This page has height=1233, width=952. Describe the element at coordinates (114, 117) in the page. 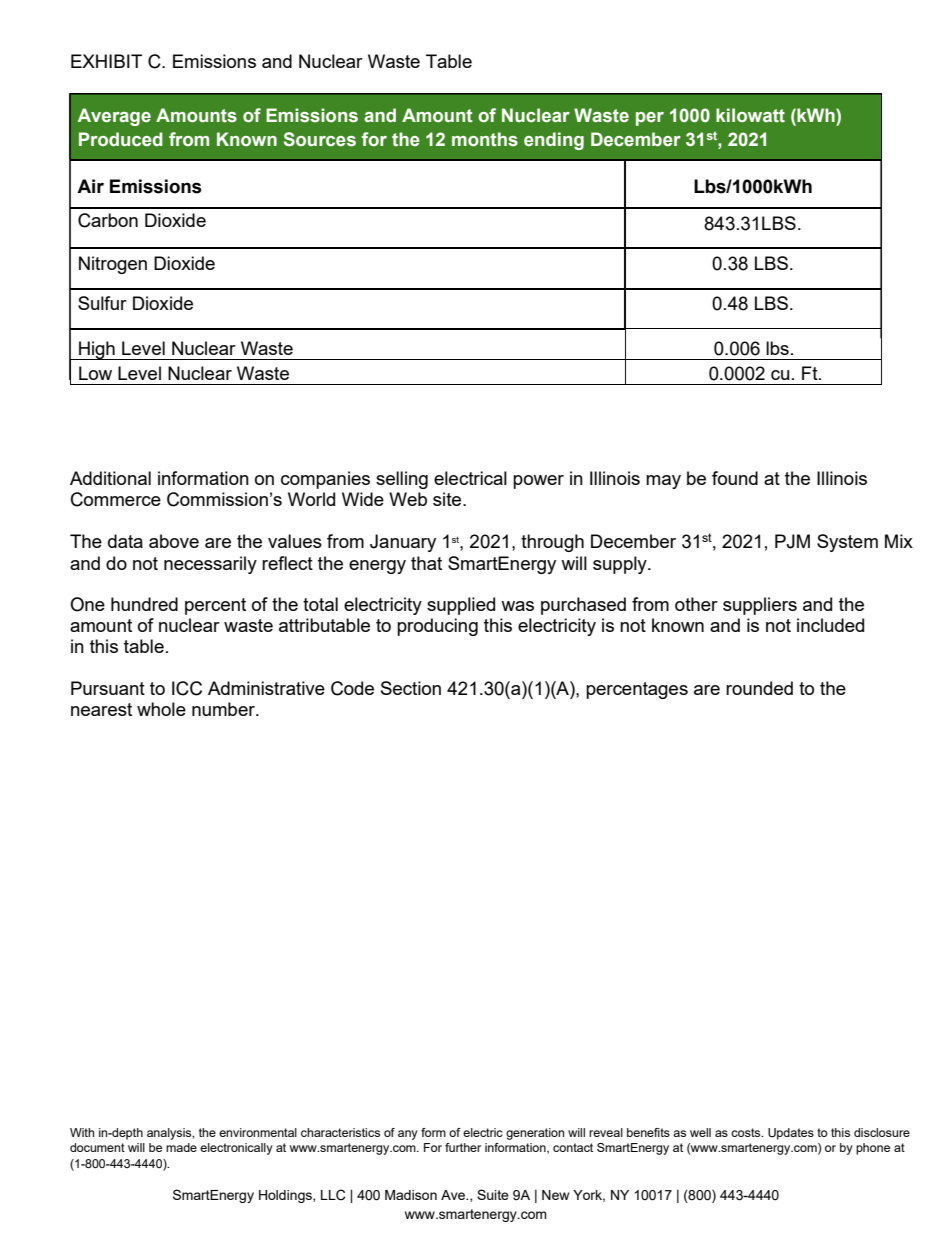

I see `Average` at that location.
